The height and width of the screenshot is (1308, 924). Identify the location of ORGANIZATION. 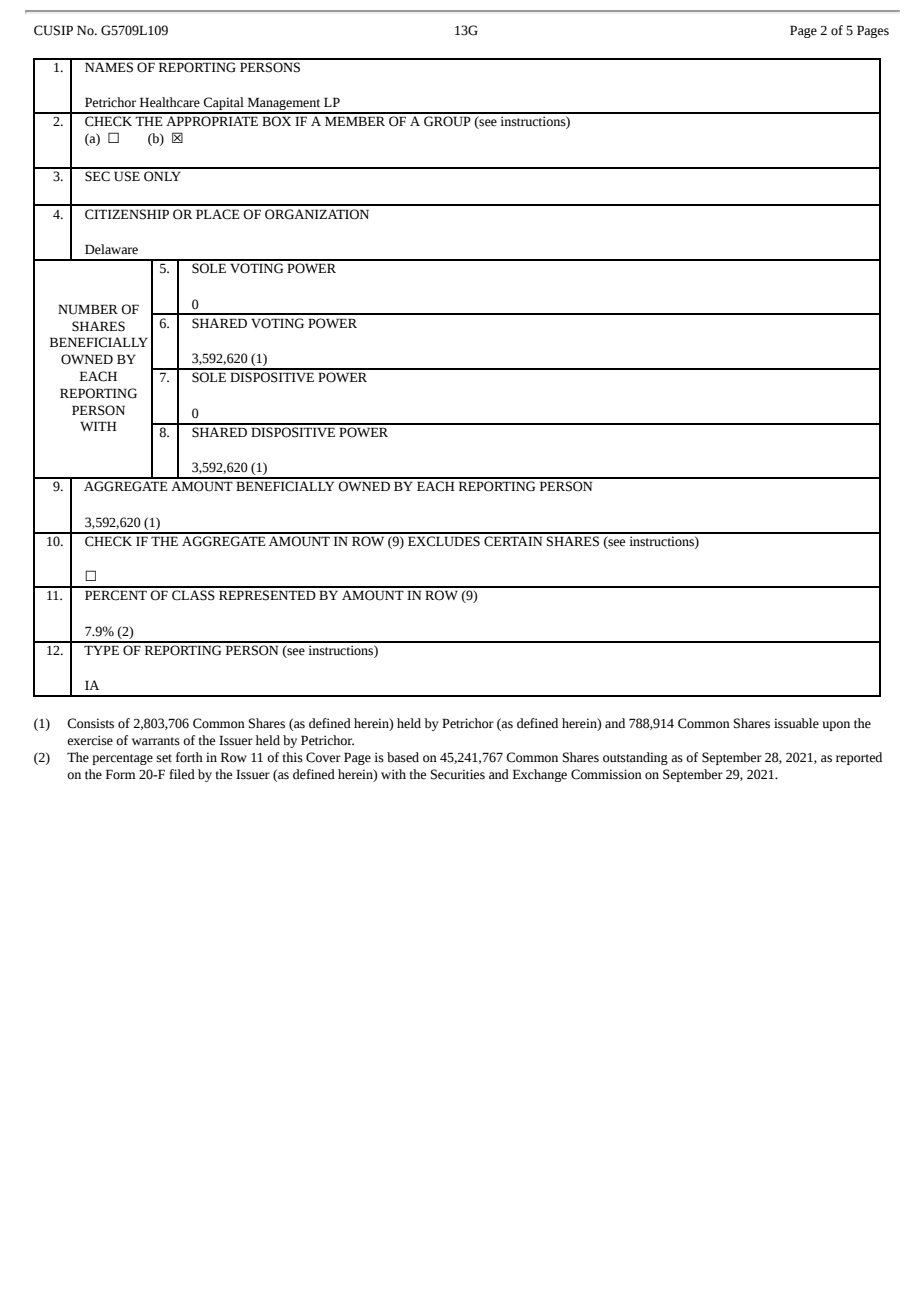
(317, 214).
